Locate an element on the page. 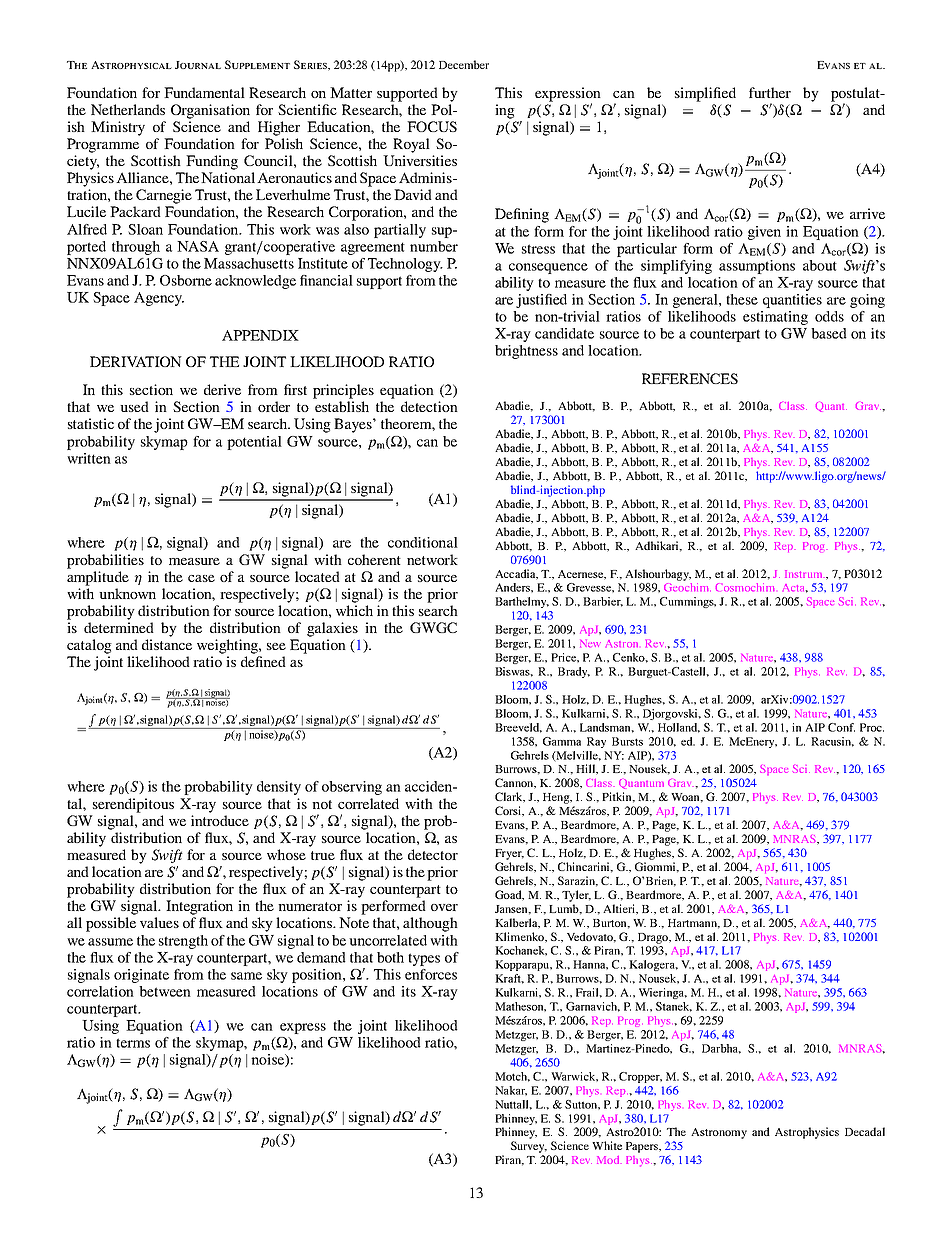 This page has height=1233, width=952. brightness is located at coordinates (526, 352).
